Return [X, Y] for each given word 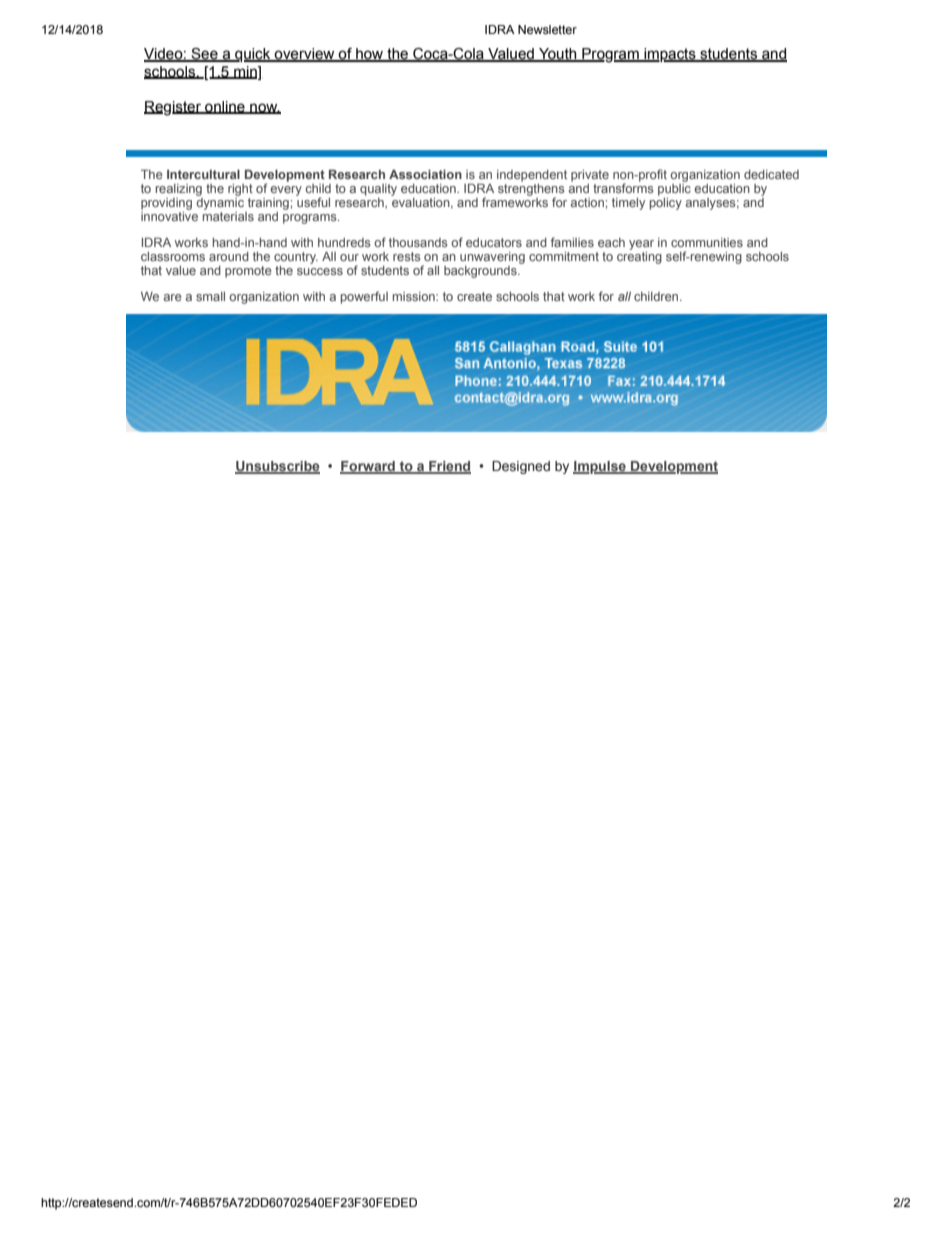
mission [415, 296]
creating [639, 256]
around [229, 256]
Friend [449, 467]
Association [425, 174]
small [210, 296]
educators [494, 242]
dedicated [771, 174]
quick [253, 55]
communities [707, 242]
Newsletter [547, 29]
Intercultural [203, 174]
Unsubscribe [277, 467]
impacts [670, 55]
